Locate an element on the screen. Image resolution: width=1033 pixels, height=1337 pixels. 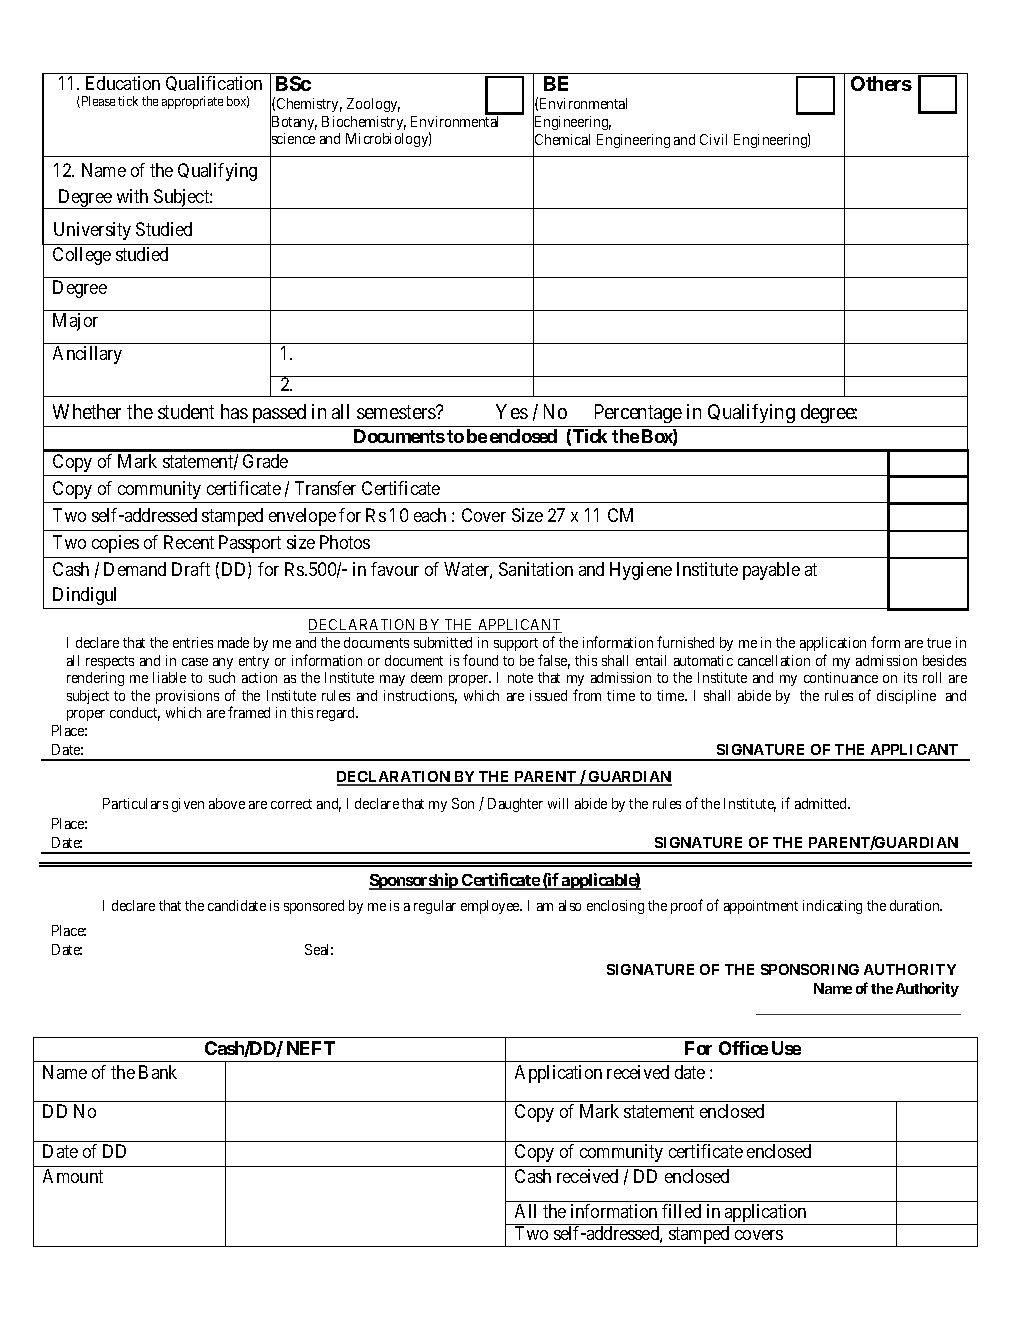
Zoology is located at coordinates (373, 105).
